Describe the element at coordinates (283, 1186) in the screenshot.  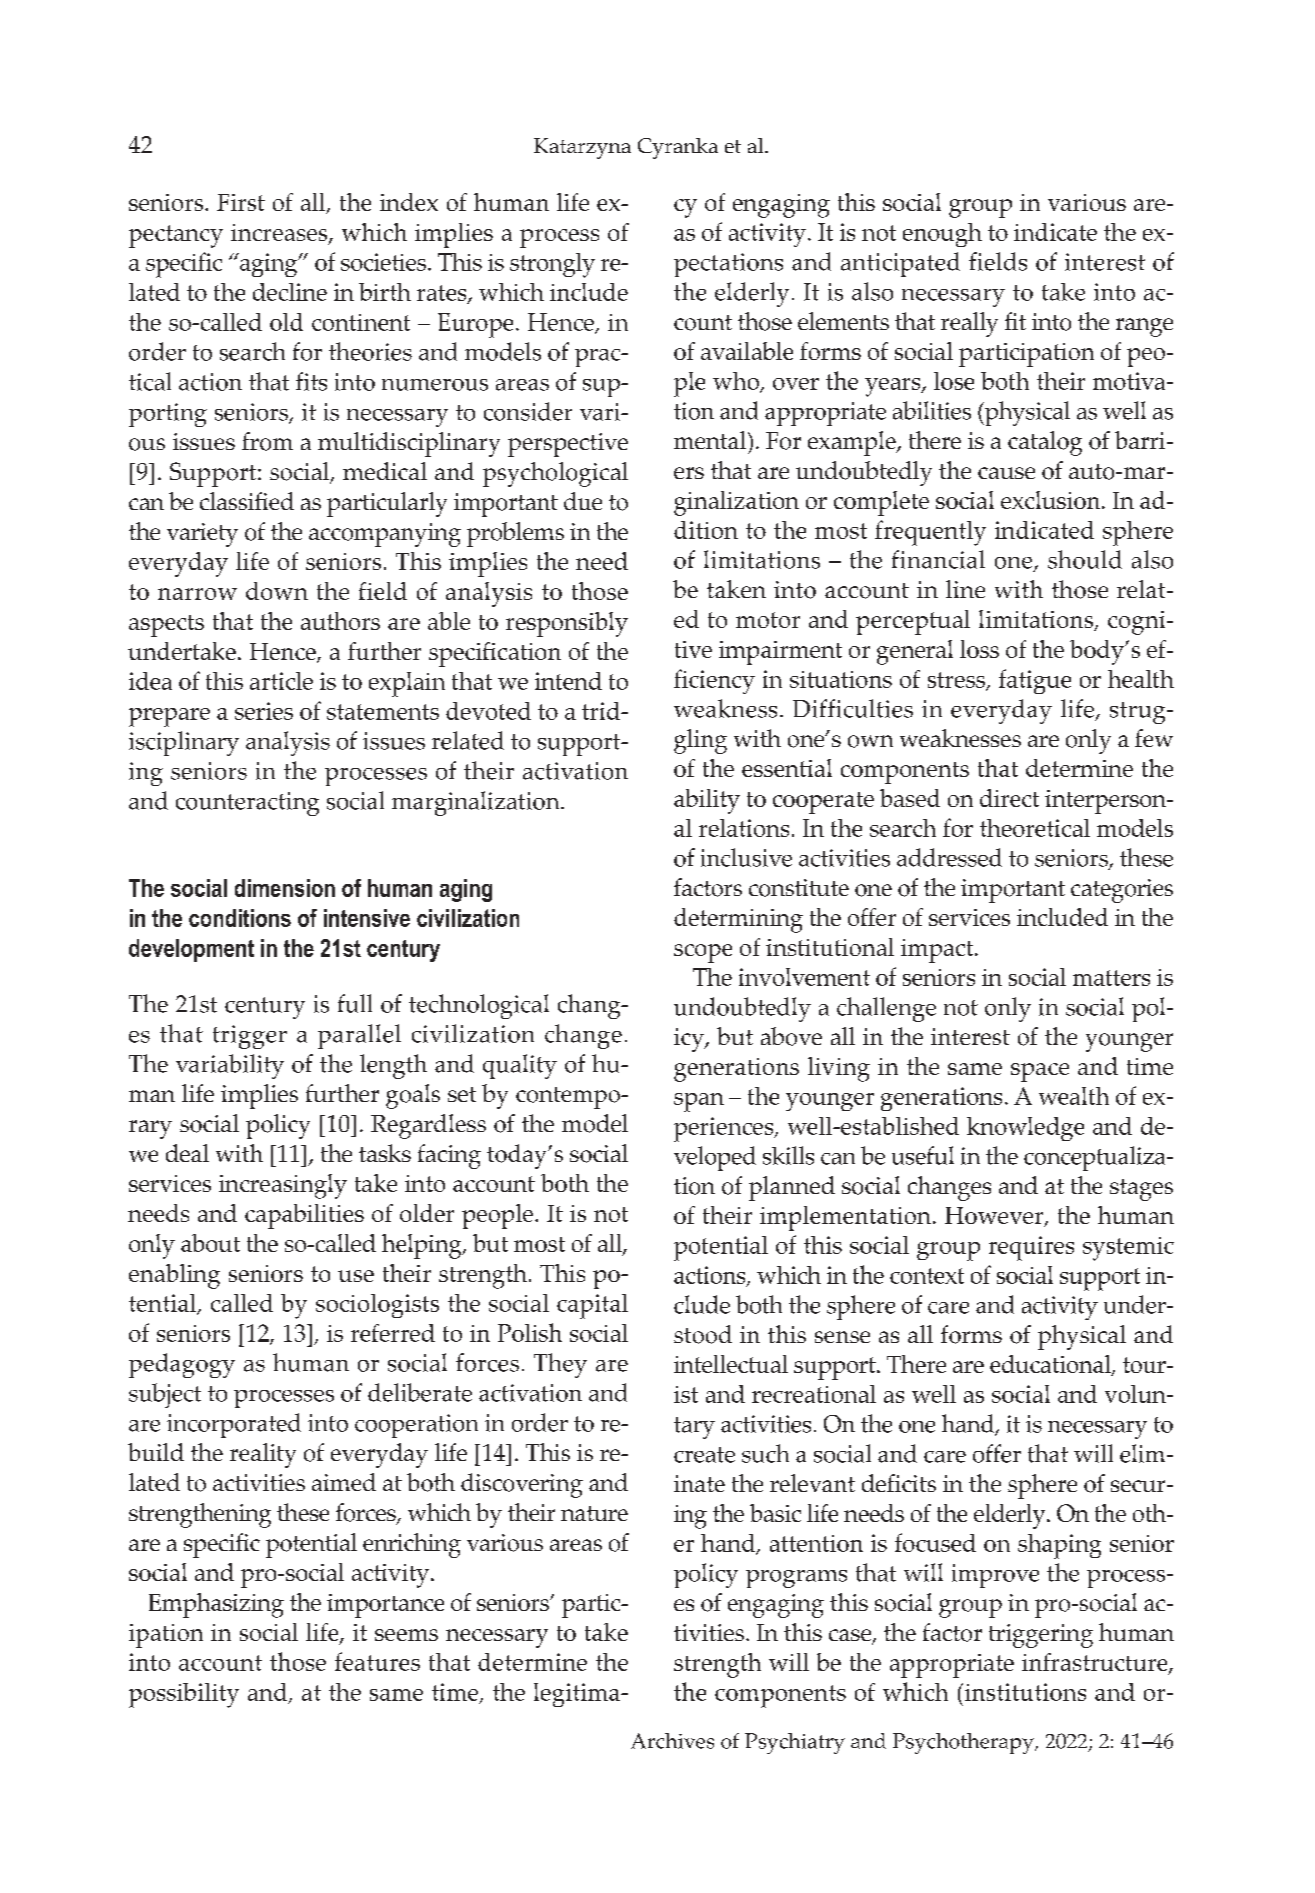
I see `increasingly` at that location.
